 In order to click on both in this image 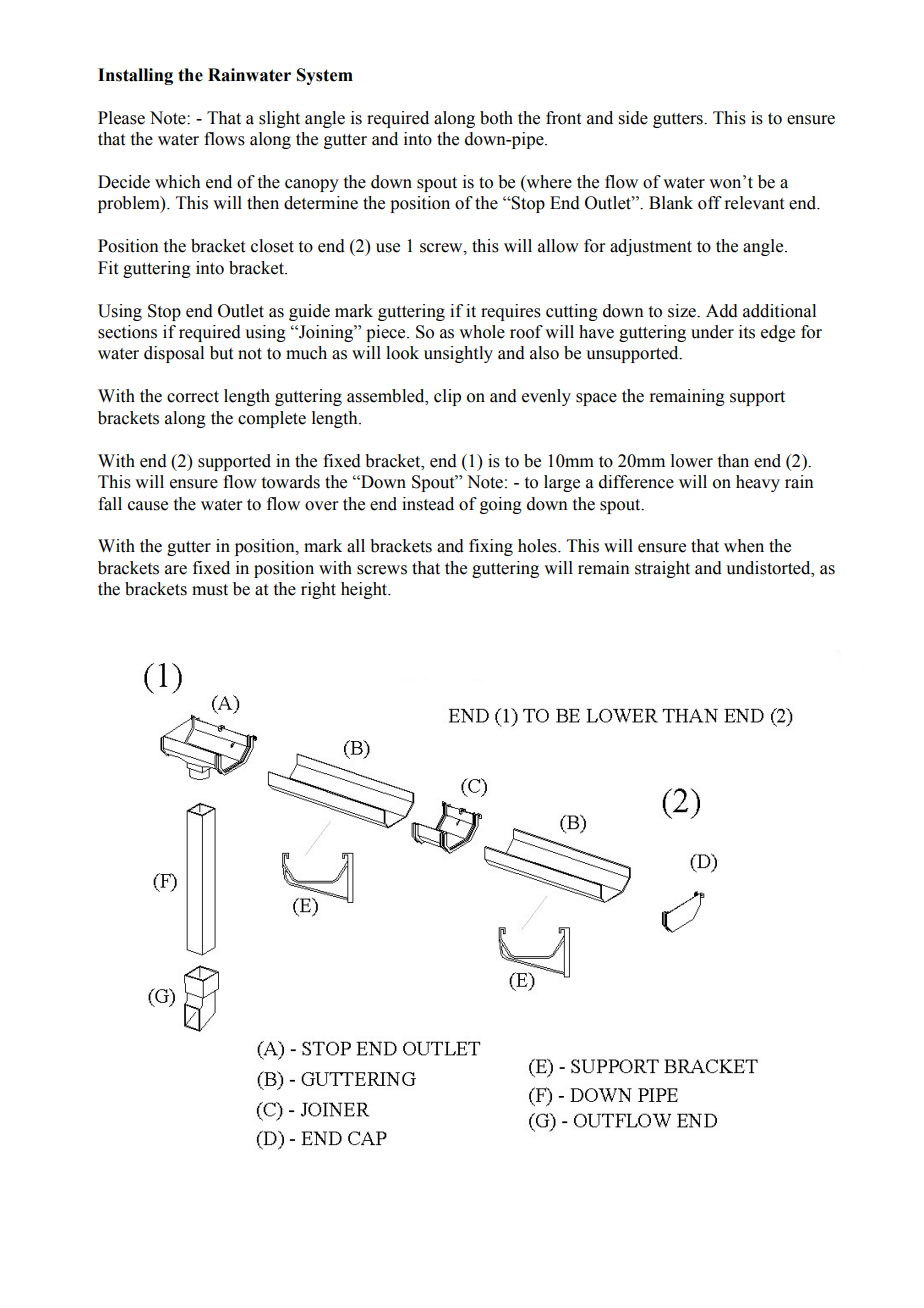, I will do `click(496, 118)`.
